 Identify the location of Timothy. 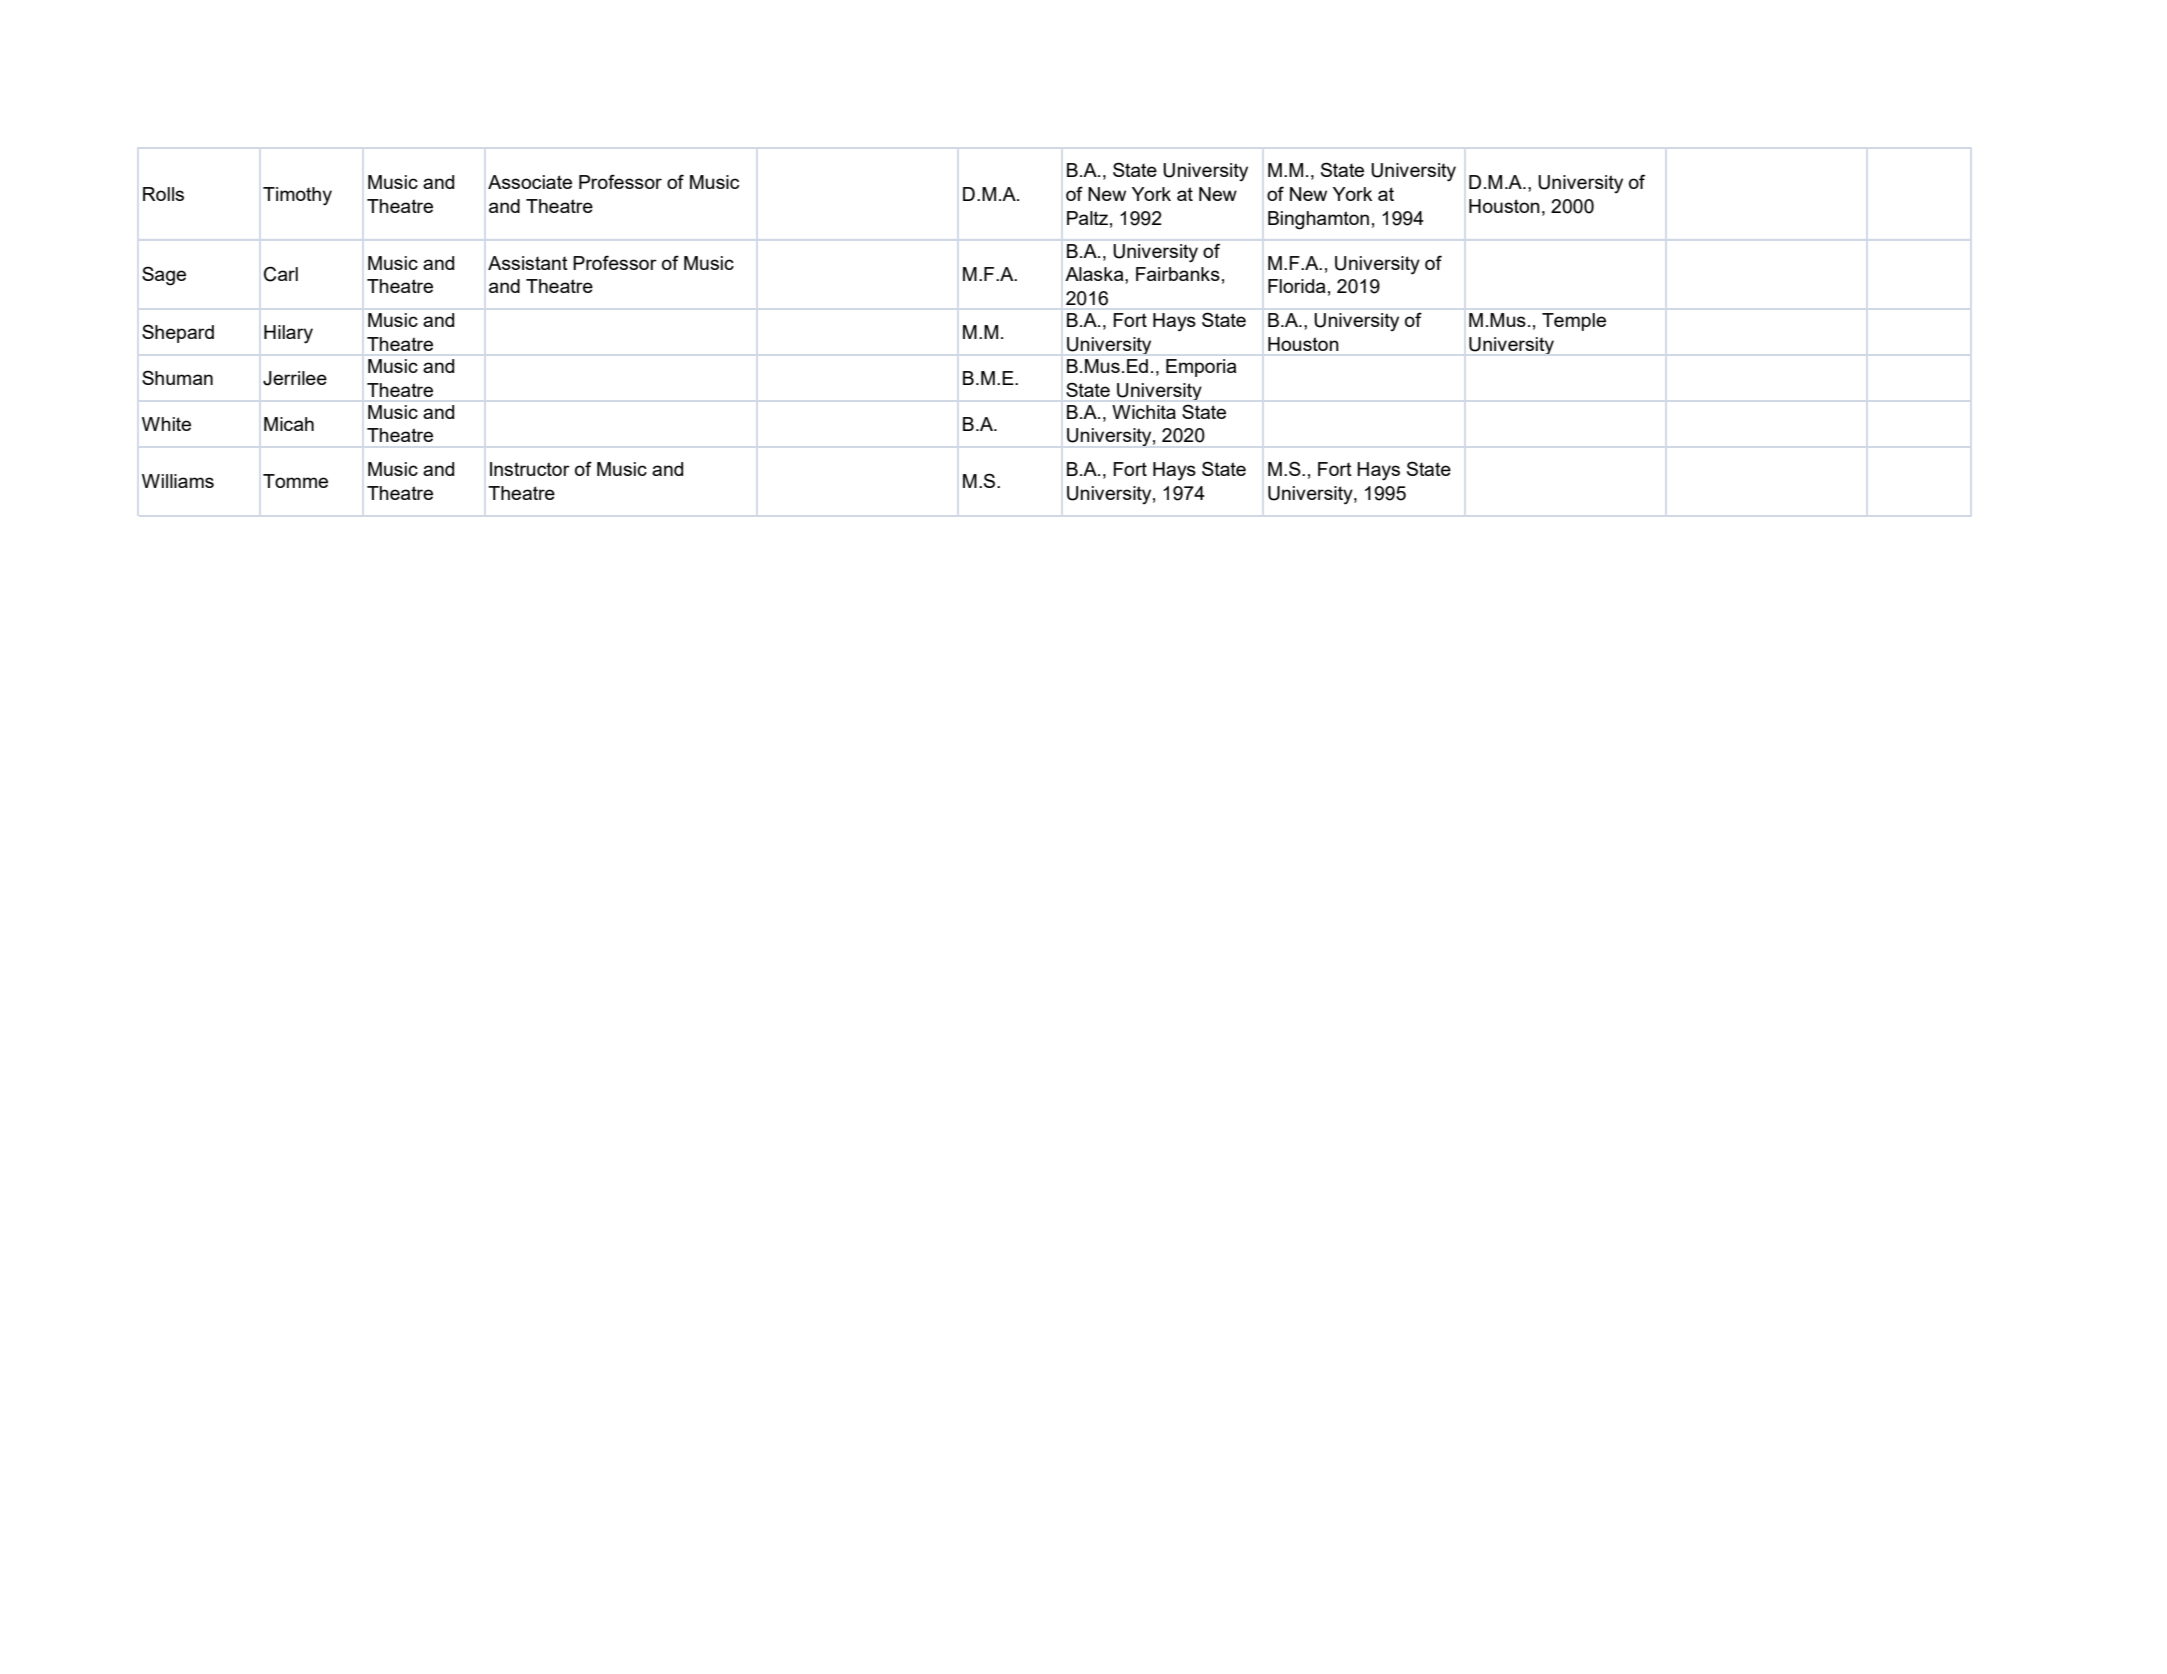
(297, 196).
